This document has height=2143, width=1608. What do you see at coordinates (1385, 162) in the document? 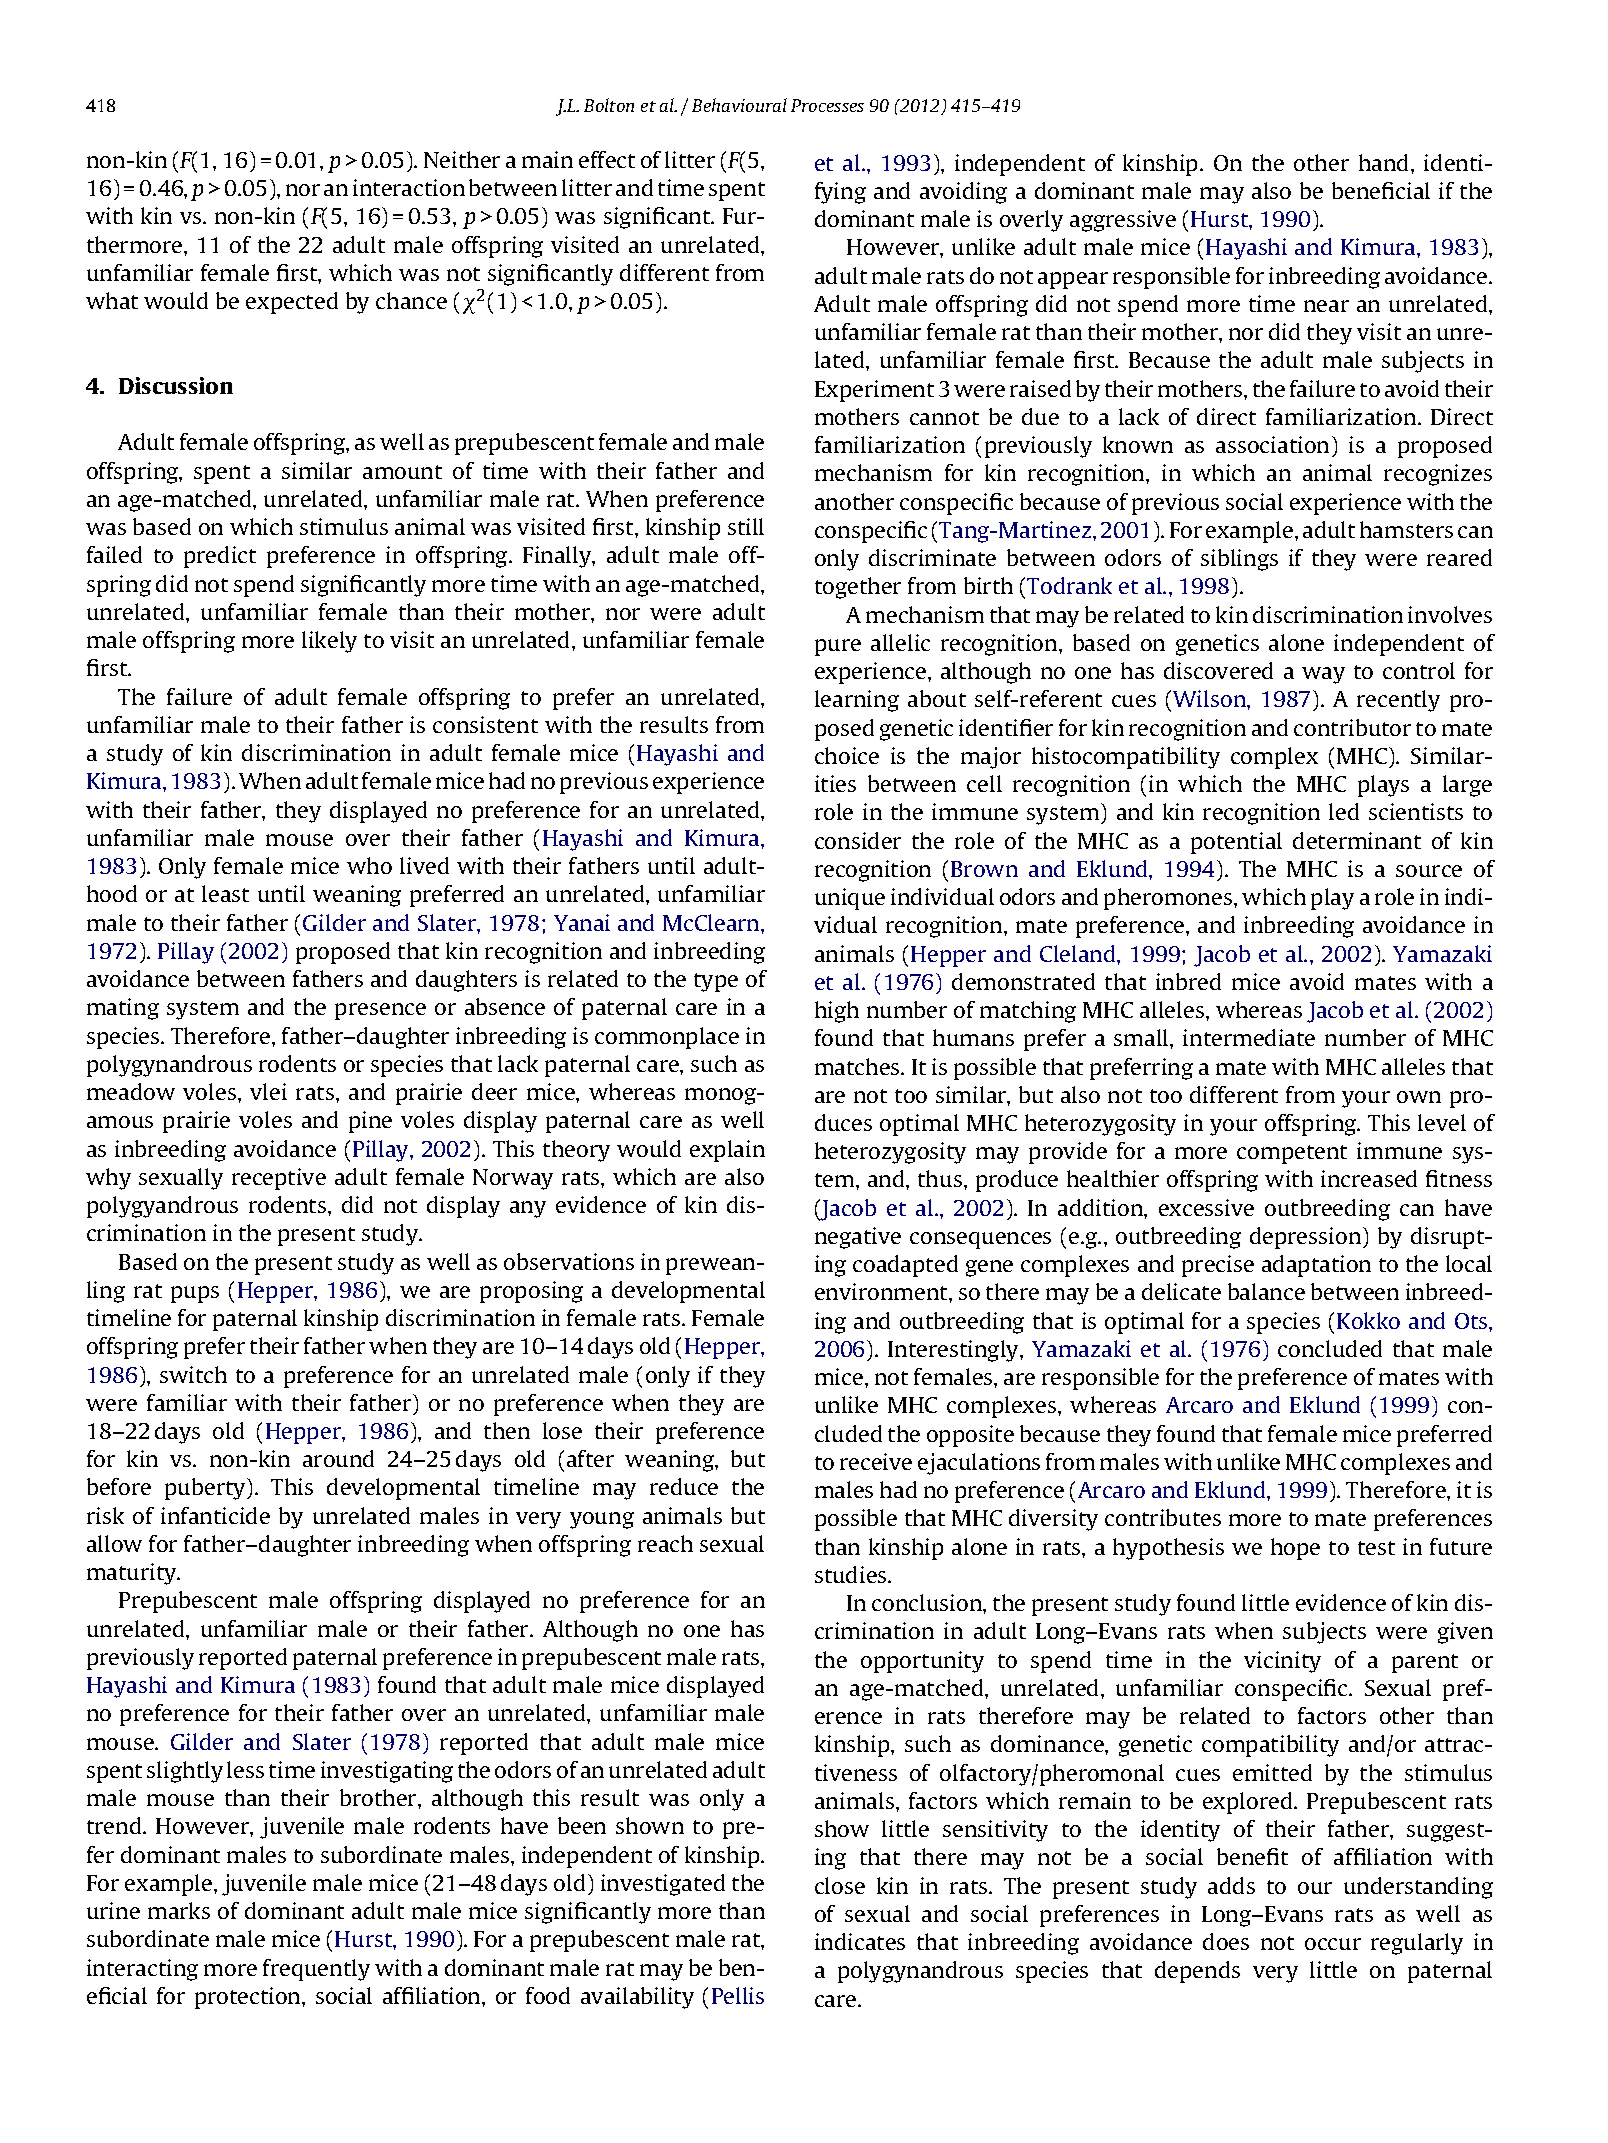
I see `hand` at bounding box center [1385, 162].
